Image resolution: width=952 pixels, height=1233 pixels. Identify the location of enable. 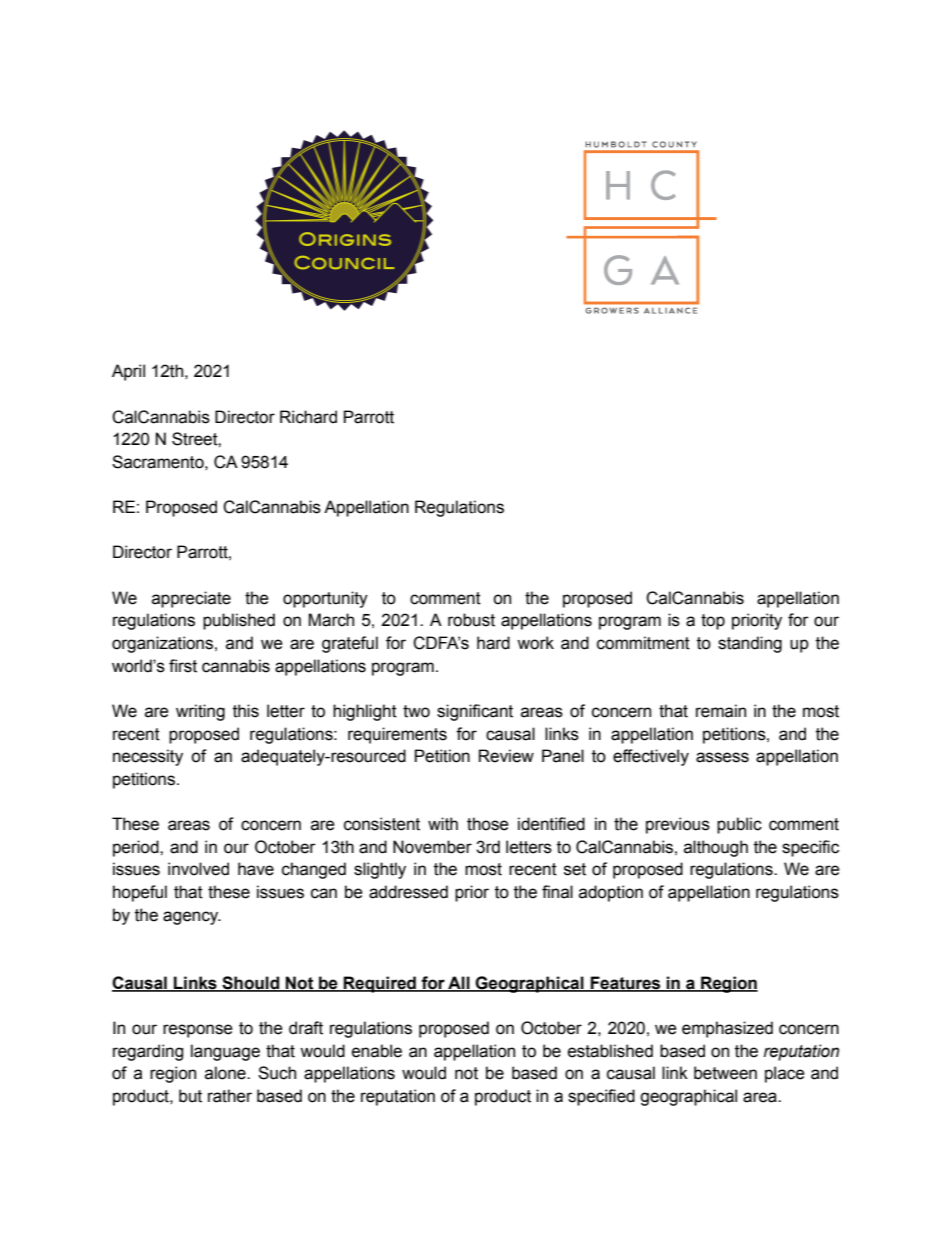
(377, 1051).
